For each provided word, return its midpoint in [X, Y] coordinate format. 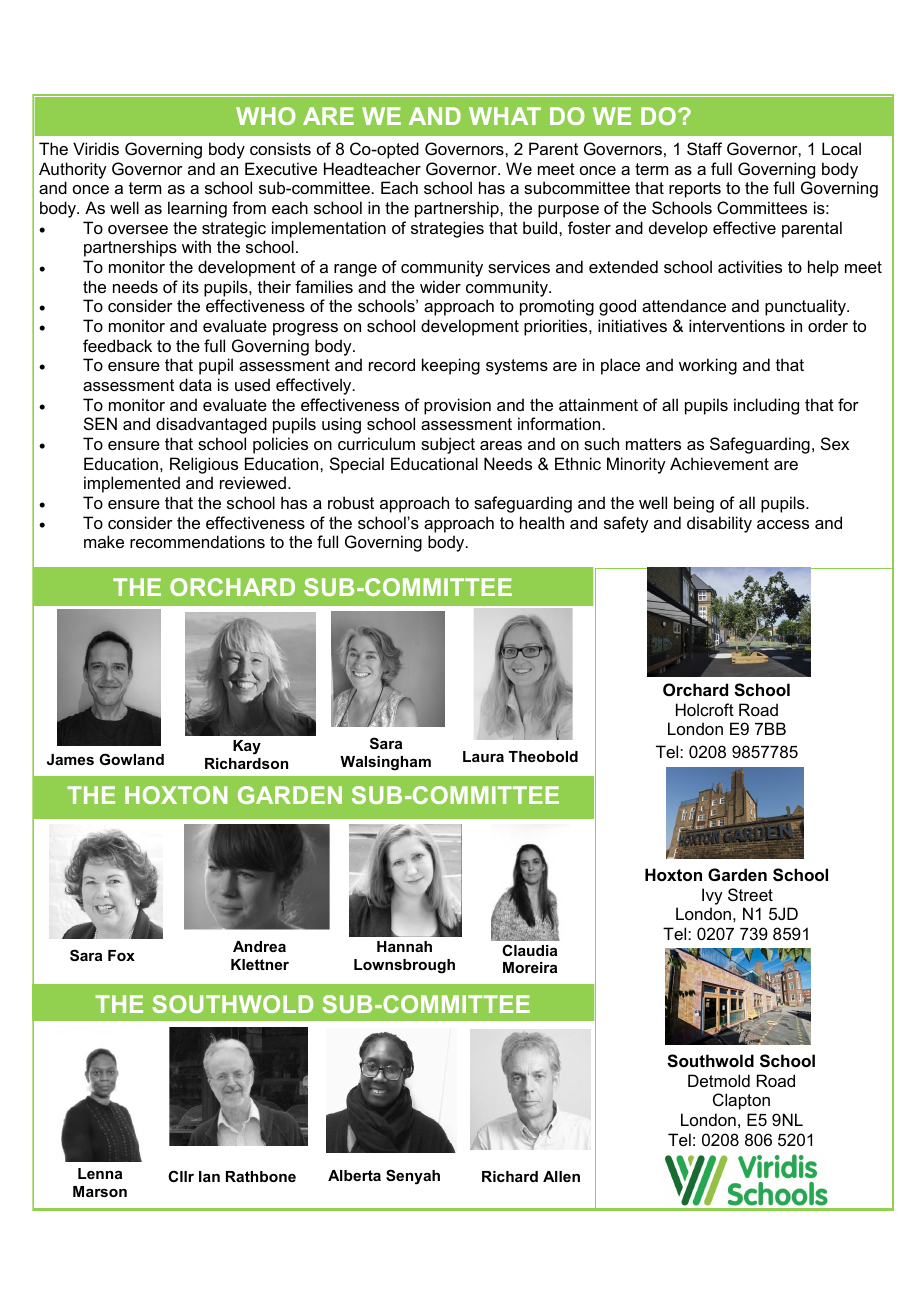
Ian [209, 1176]
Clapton [741, 1101]
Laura [483, 756]
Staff [704, 148]
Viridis [96, 148]
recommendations [197, 541]
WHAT [505, 116]
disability [719, 524]
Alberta [354, 1175]
